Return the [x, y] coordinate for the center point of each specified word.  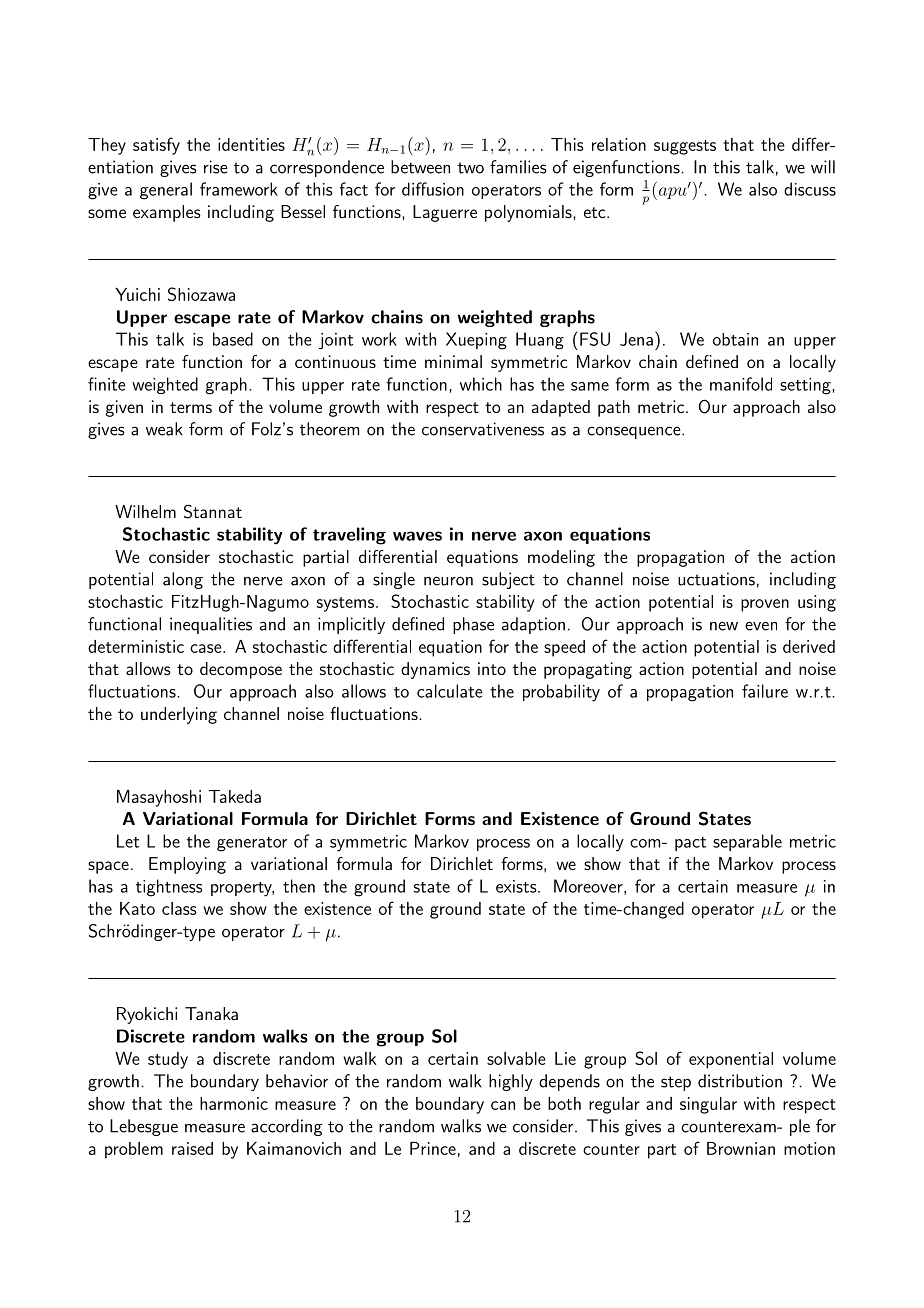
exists [516, 886]
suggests [685, 147]
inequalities [211, 625]
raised [192, 1148]
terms [191, 407]
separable [747, 842]
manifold [741, 384]
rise [216, 167]
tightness [169, 888]
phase [473, 625]
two [471, 168]
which [481, 384]
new [724, 626]
